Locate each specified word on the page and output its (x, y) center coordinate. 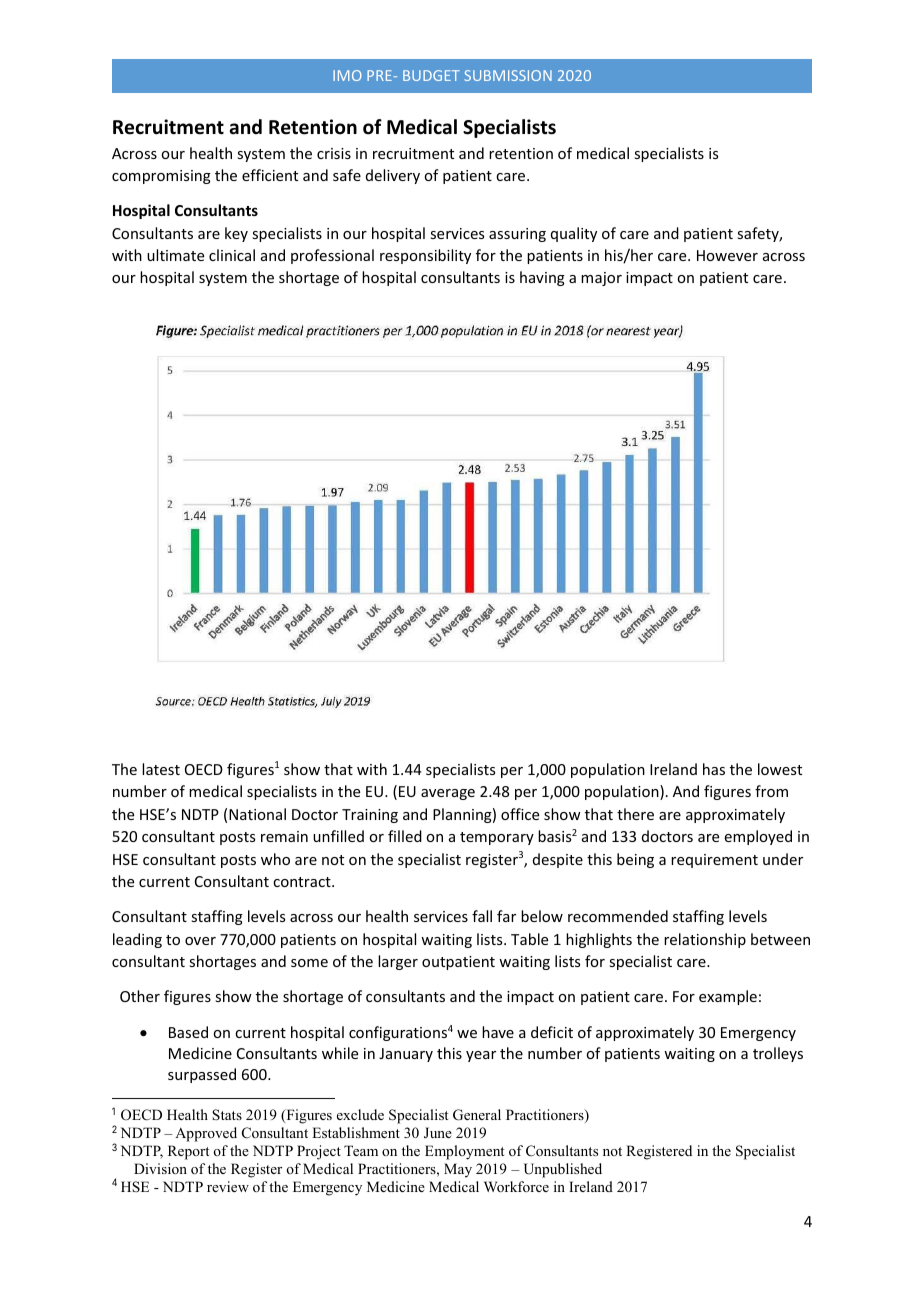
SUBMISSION (508, 75)
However (727, 255)
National (257, 814)
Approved (206, 1134)
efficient (270, 175)
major (601, 279)
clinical (232, 255)
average (448, 794)
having (542, 278)
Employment (464, 1152)
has (714, 769)
